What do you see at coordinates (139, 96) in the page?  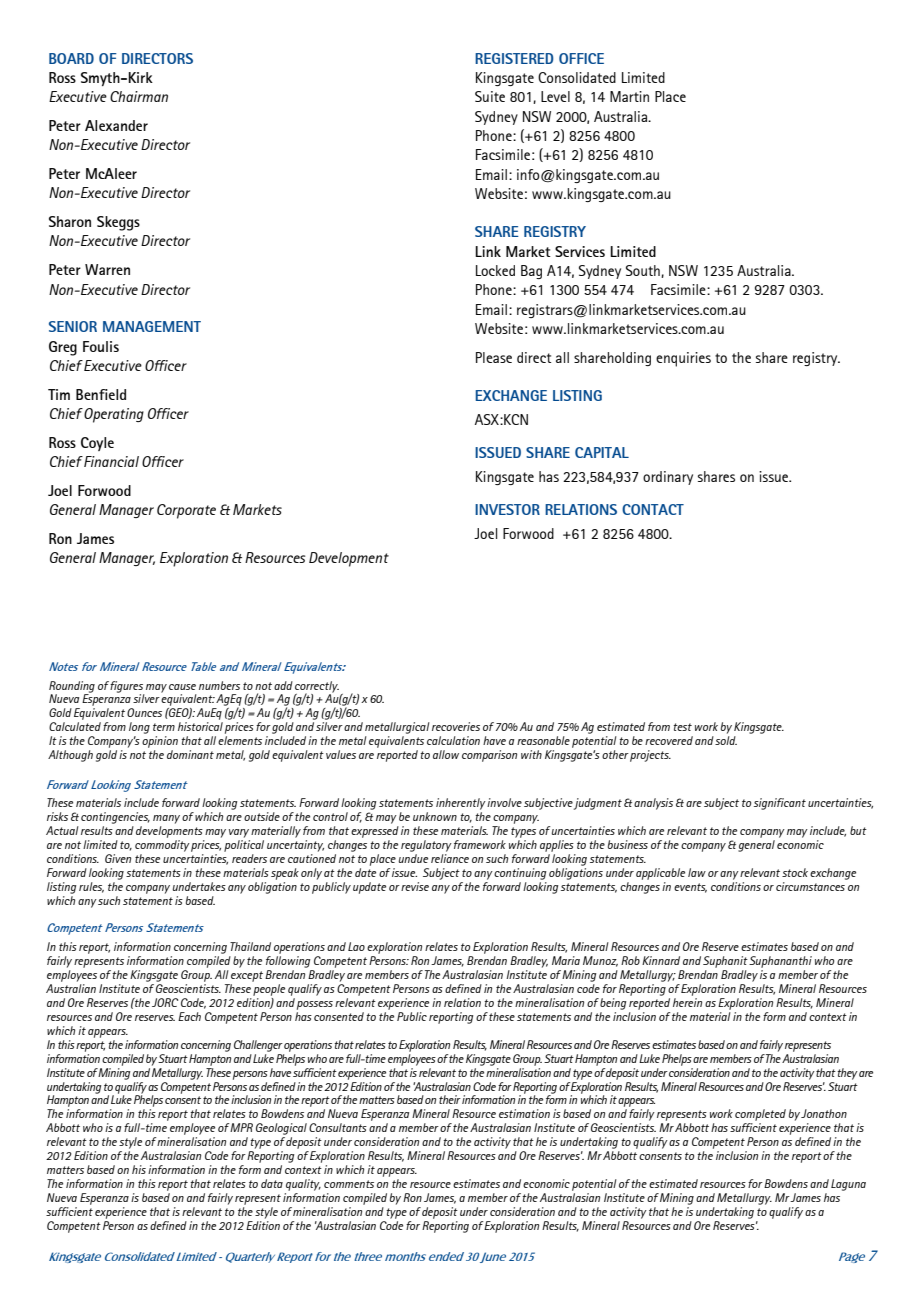 I see `Chairman` at bounding box center [139, 96].
